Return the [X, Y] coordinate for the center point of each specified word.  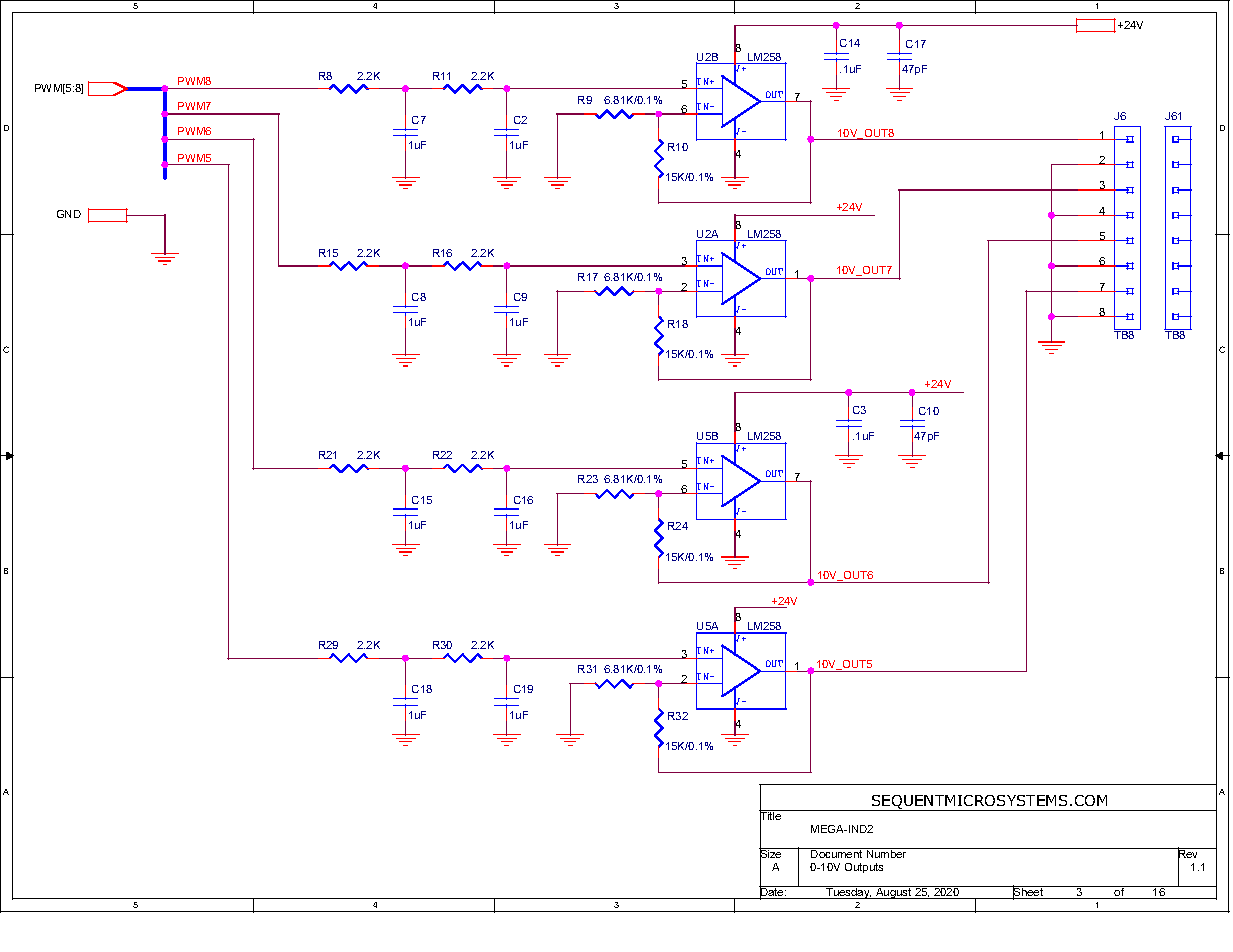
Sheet [1029, 892]
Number [886, 853]
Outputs [864, 868]
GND [69, 214]
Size [771, 854]
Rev [1189, 854]
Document [837, 853]
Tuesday [848, 892]
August [894, 892]
